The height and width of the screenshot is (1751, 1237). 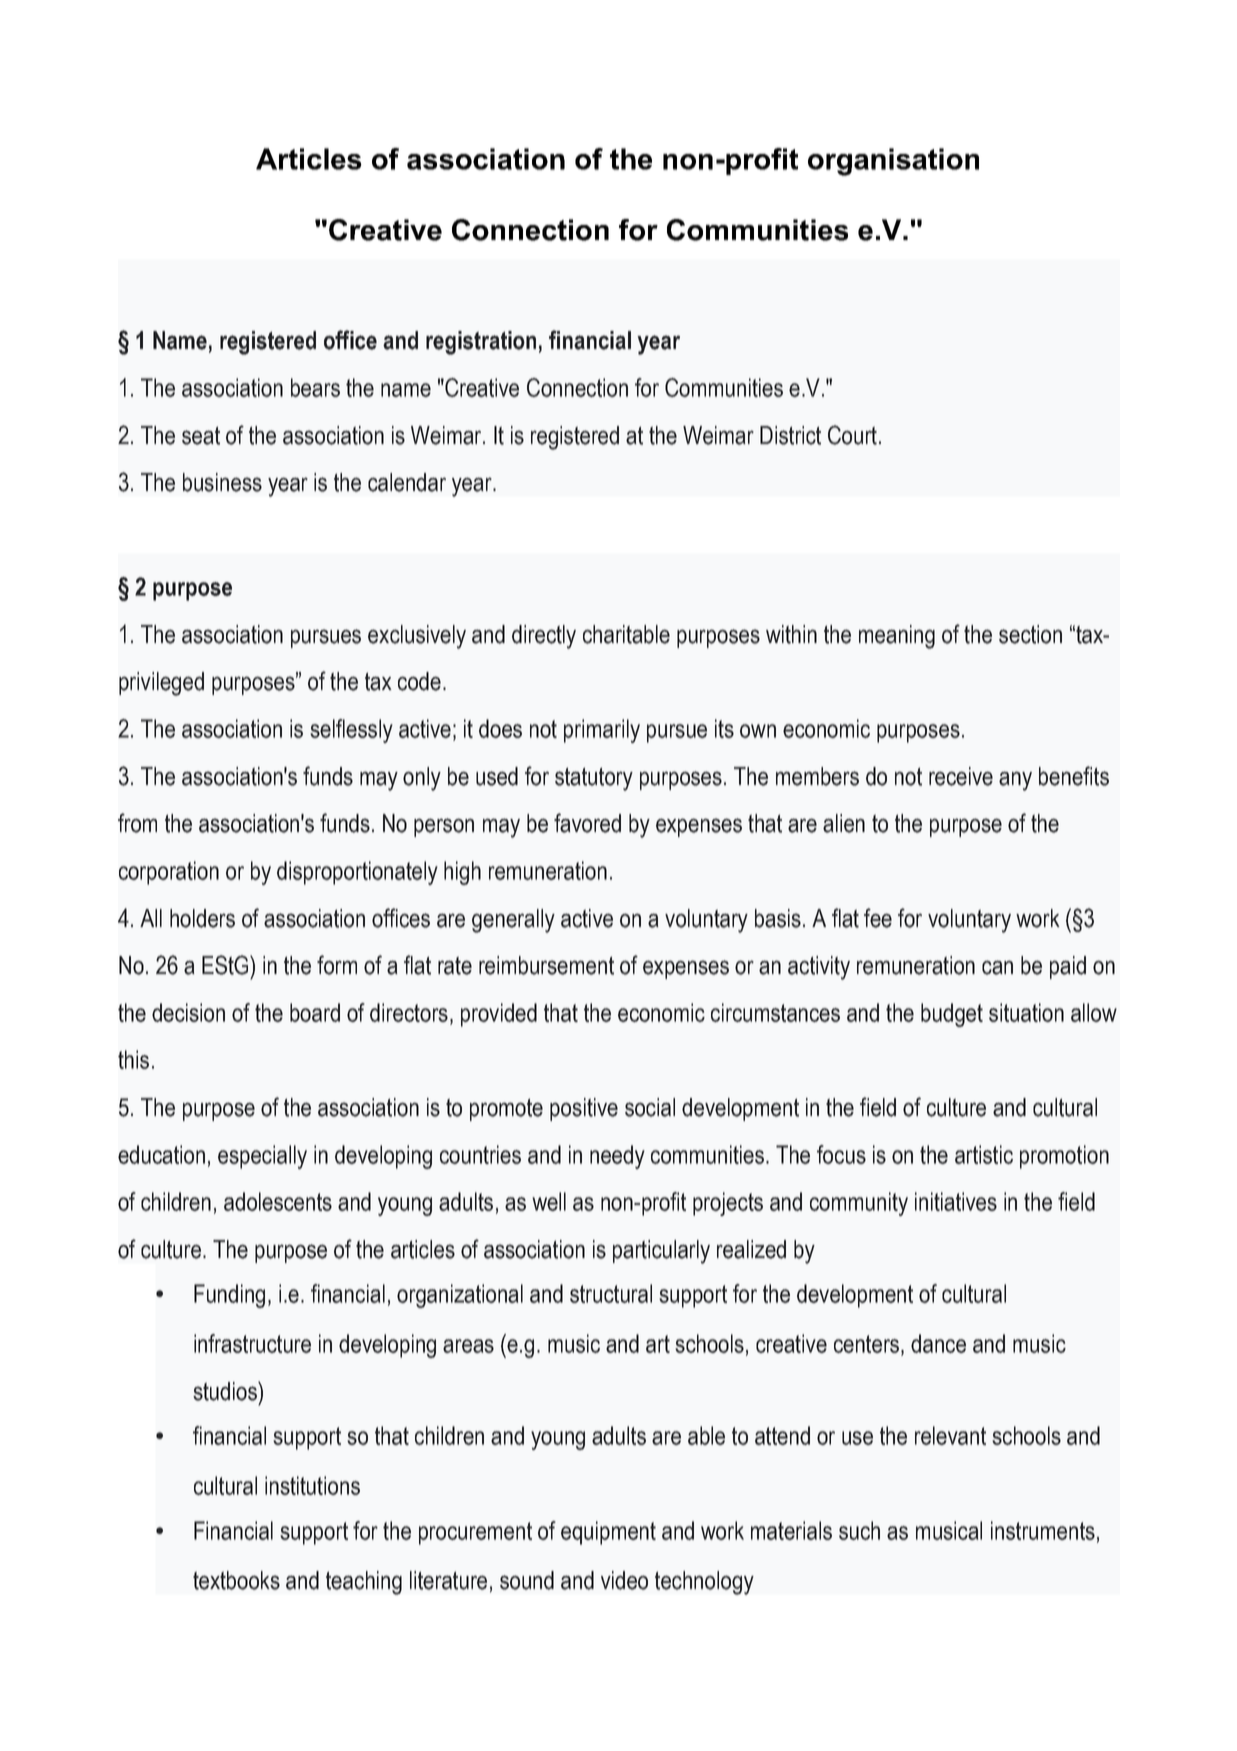 What do you see at coordinates (544, 637) in the screenshot?
I see `directly` at bounding box center [544, 637].
